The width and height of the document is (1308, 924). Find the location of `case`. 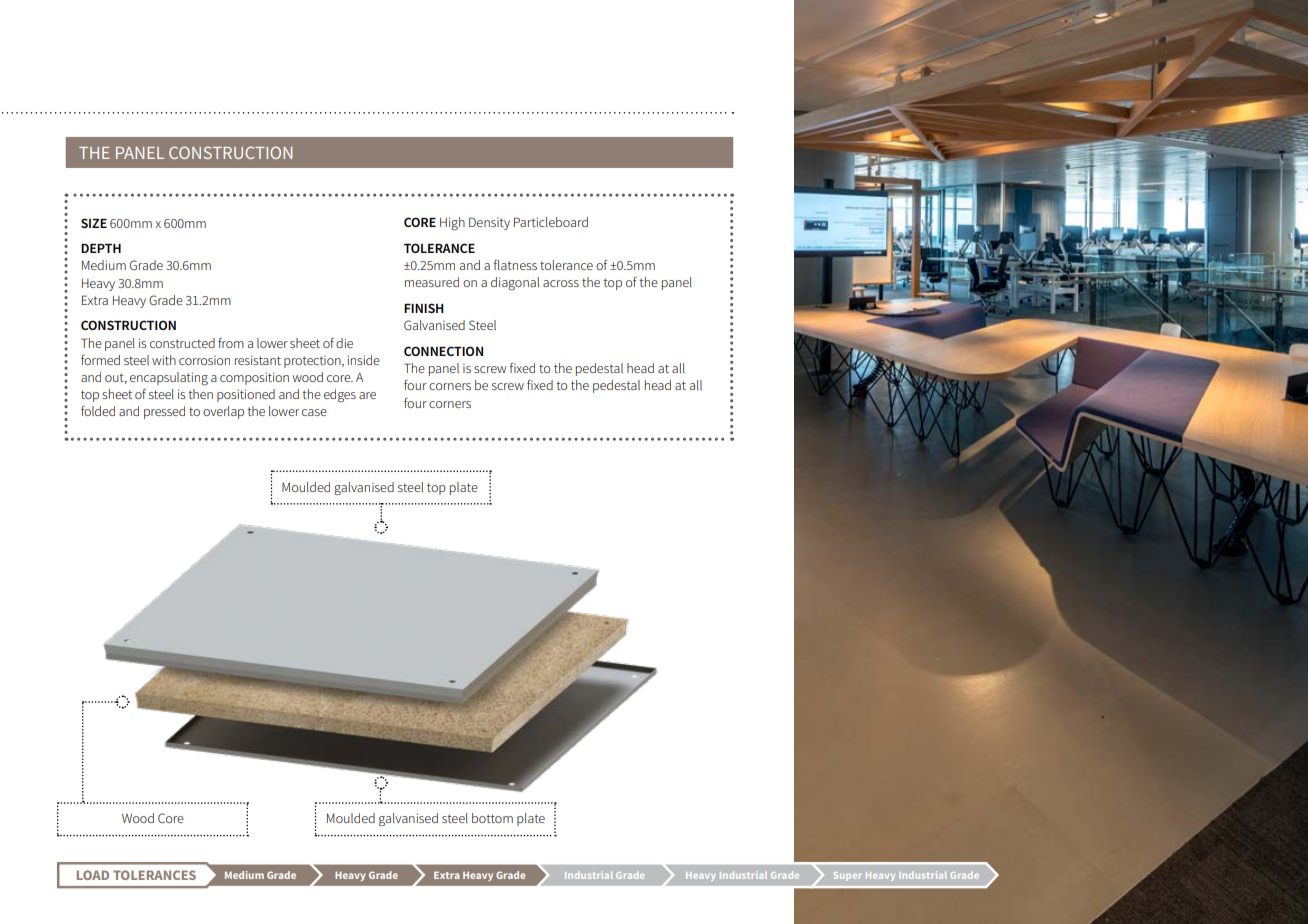

case is located at coordinates (314, 412).
